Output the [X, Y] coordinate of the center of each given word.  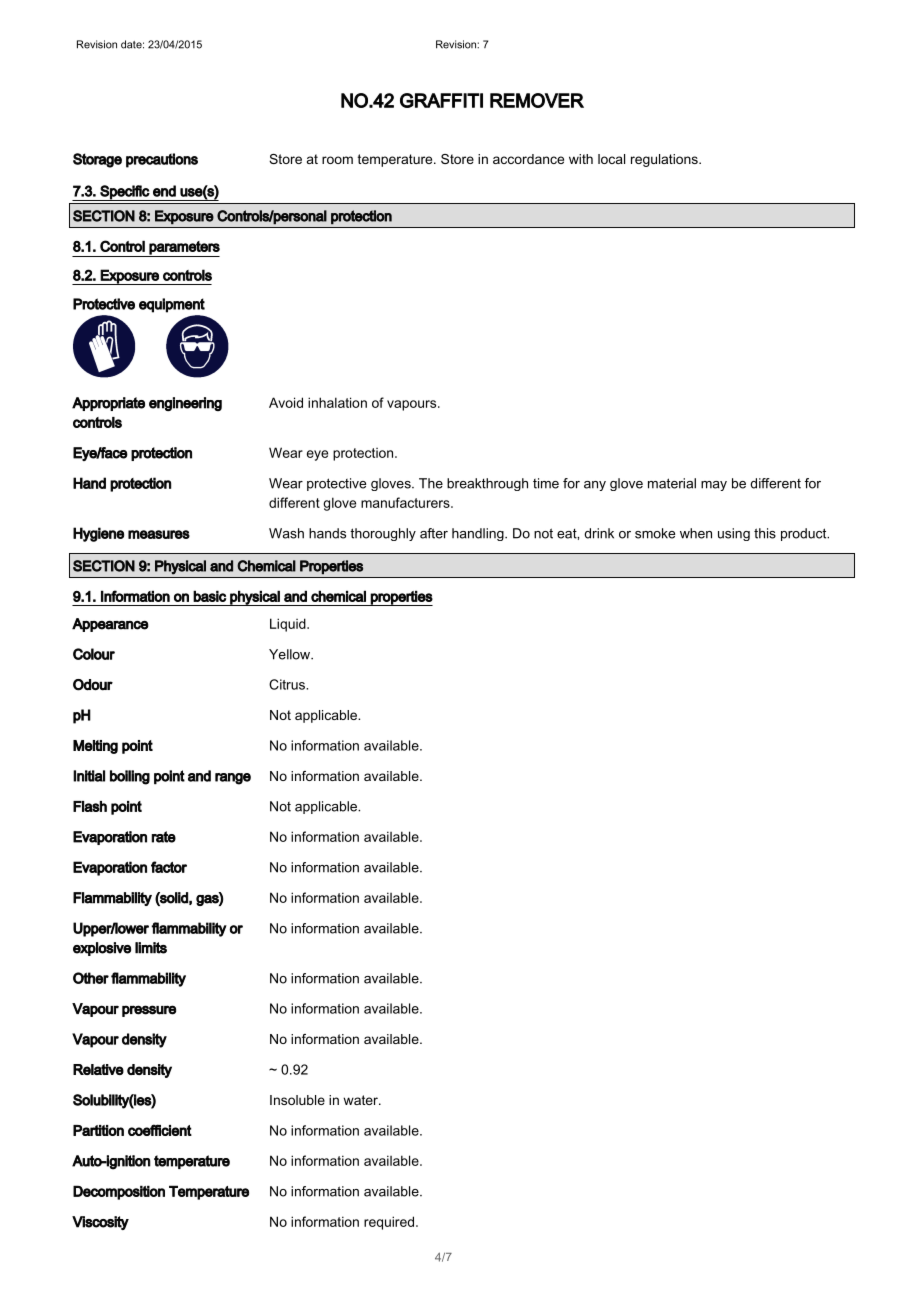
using [734, 534]
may [714, 486]
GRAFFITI [441, 100]
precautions [162, 160]
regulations [665, 160]
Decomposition [119, 1192]
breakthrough [487, 484]
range [233, 779]
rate [163, 837]
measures [159, 534]
